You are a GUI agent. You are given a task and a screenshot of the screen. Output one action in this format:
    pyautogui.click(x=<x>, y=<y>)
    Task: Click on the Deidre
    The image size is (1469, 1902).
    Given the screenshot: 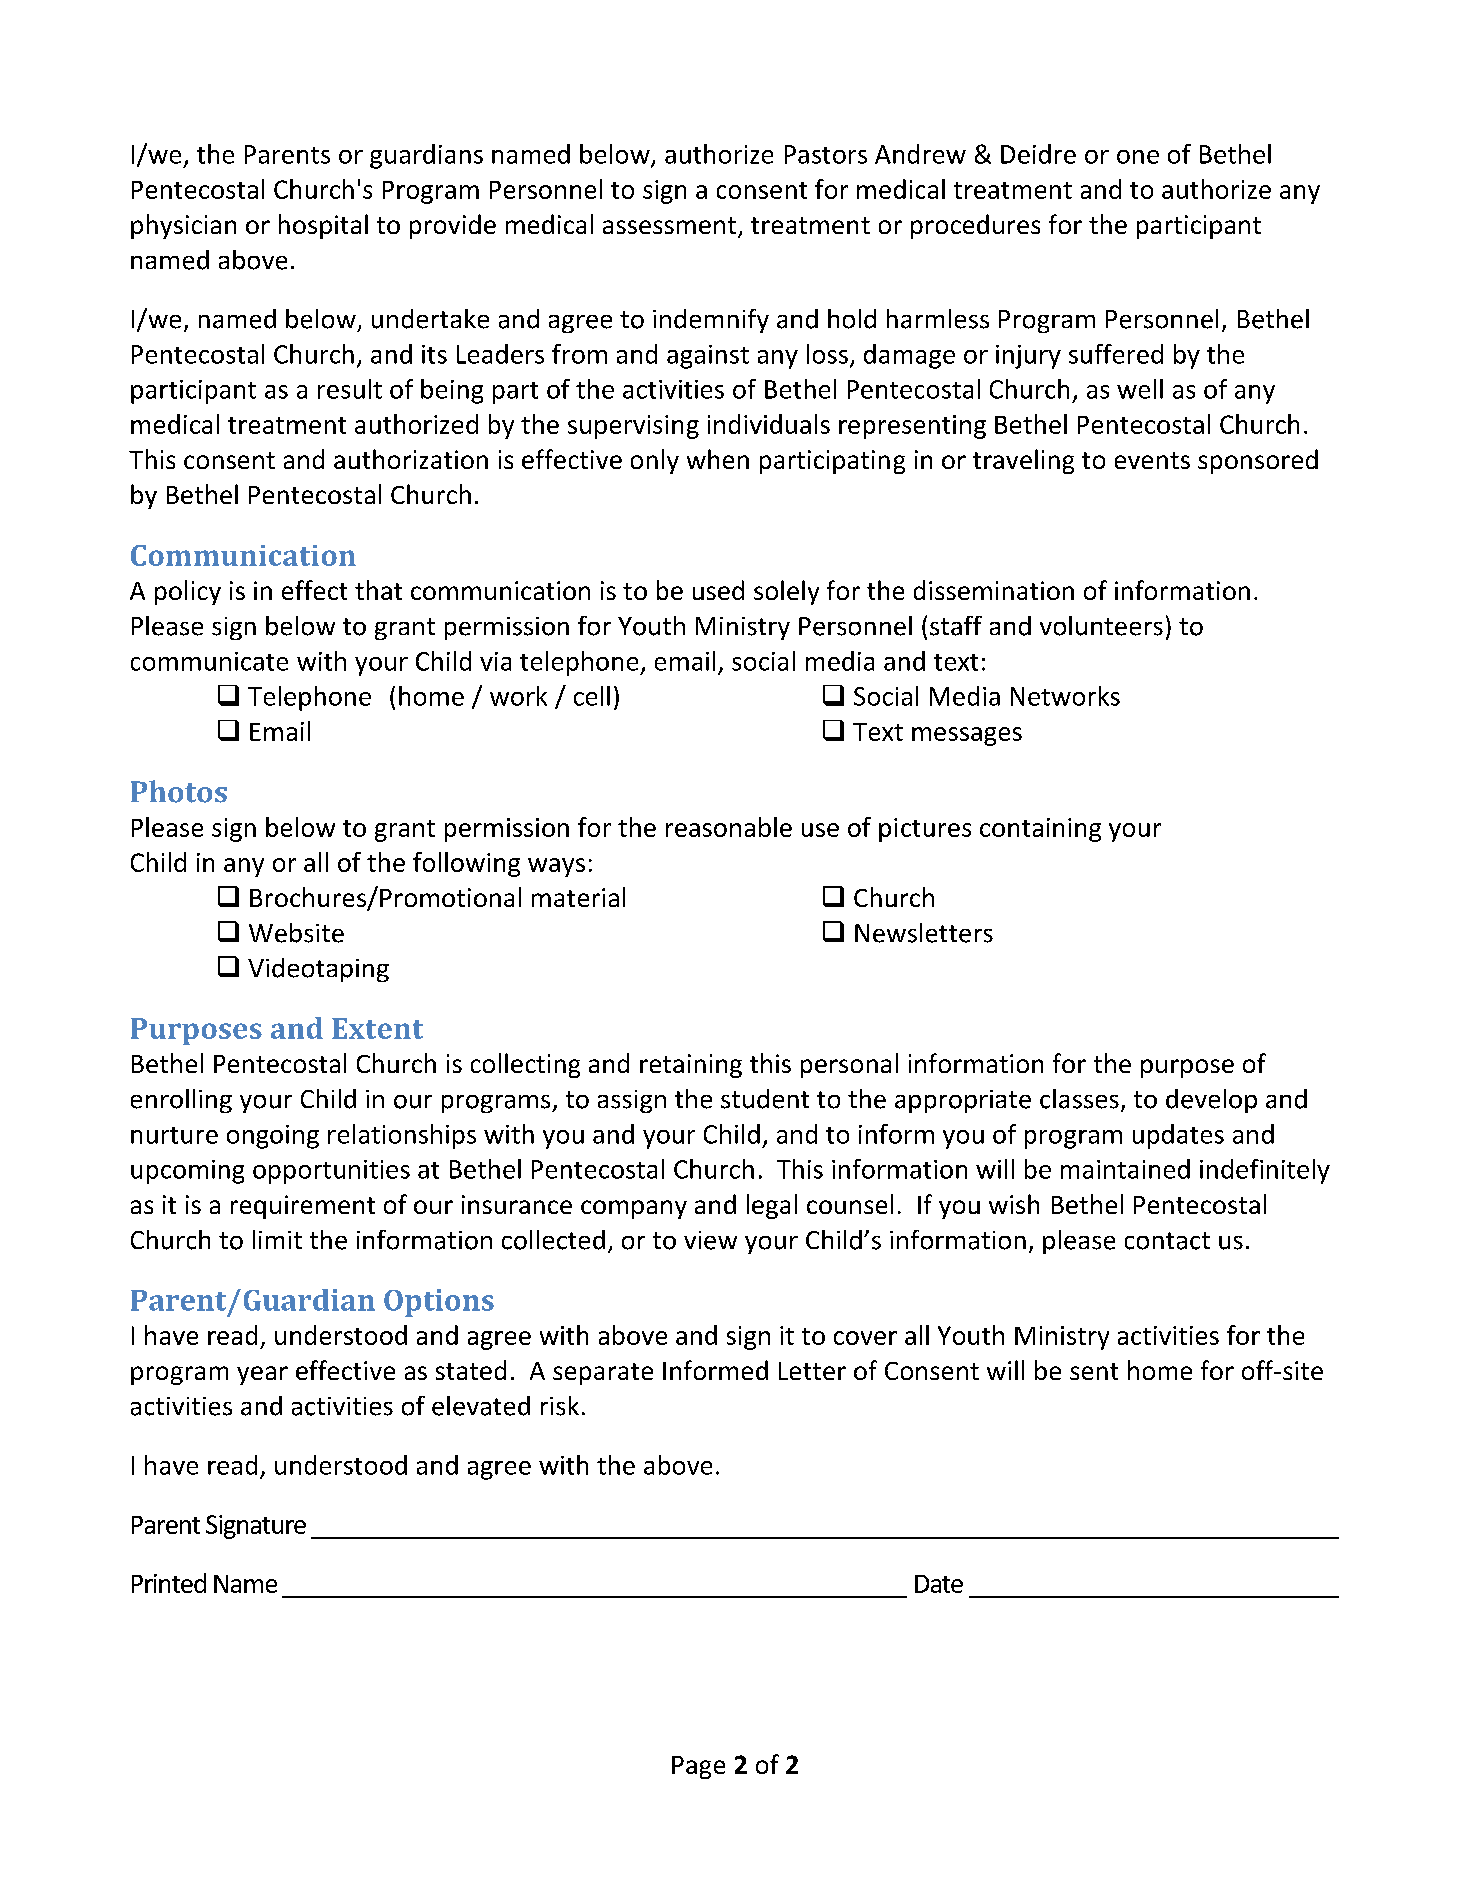 What is the action you would take?
    pyautogui.click(x=1038, y=154)
